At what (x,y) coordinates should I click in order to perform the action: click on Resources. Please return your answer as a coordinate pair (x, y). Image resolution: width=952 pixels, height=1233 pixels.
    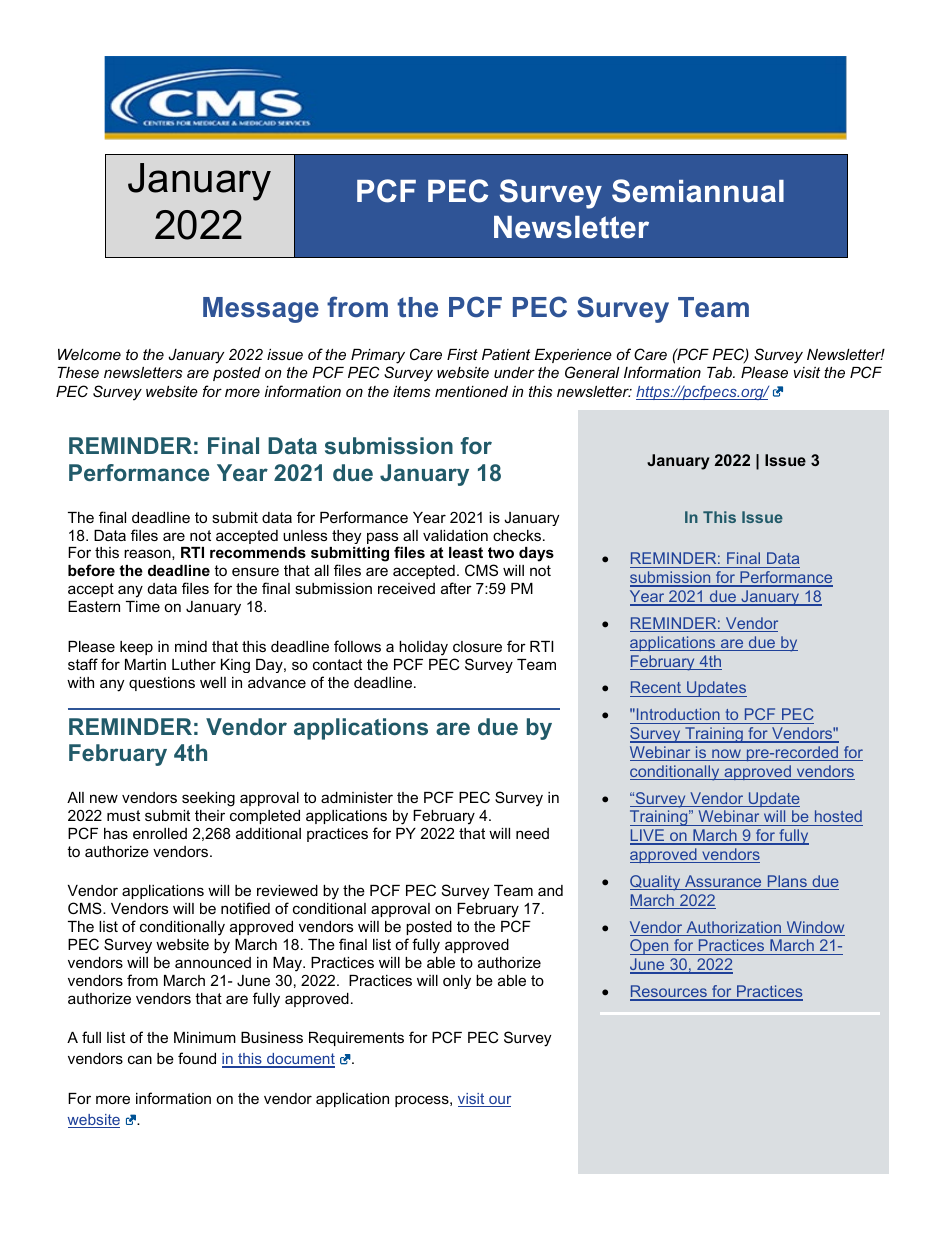
    Looking at the image, I should click on (669, 992).
